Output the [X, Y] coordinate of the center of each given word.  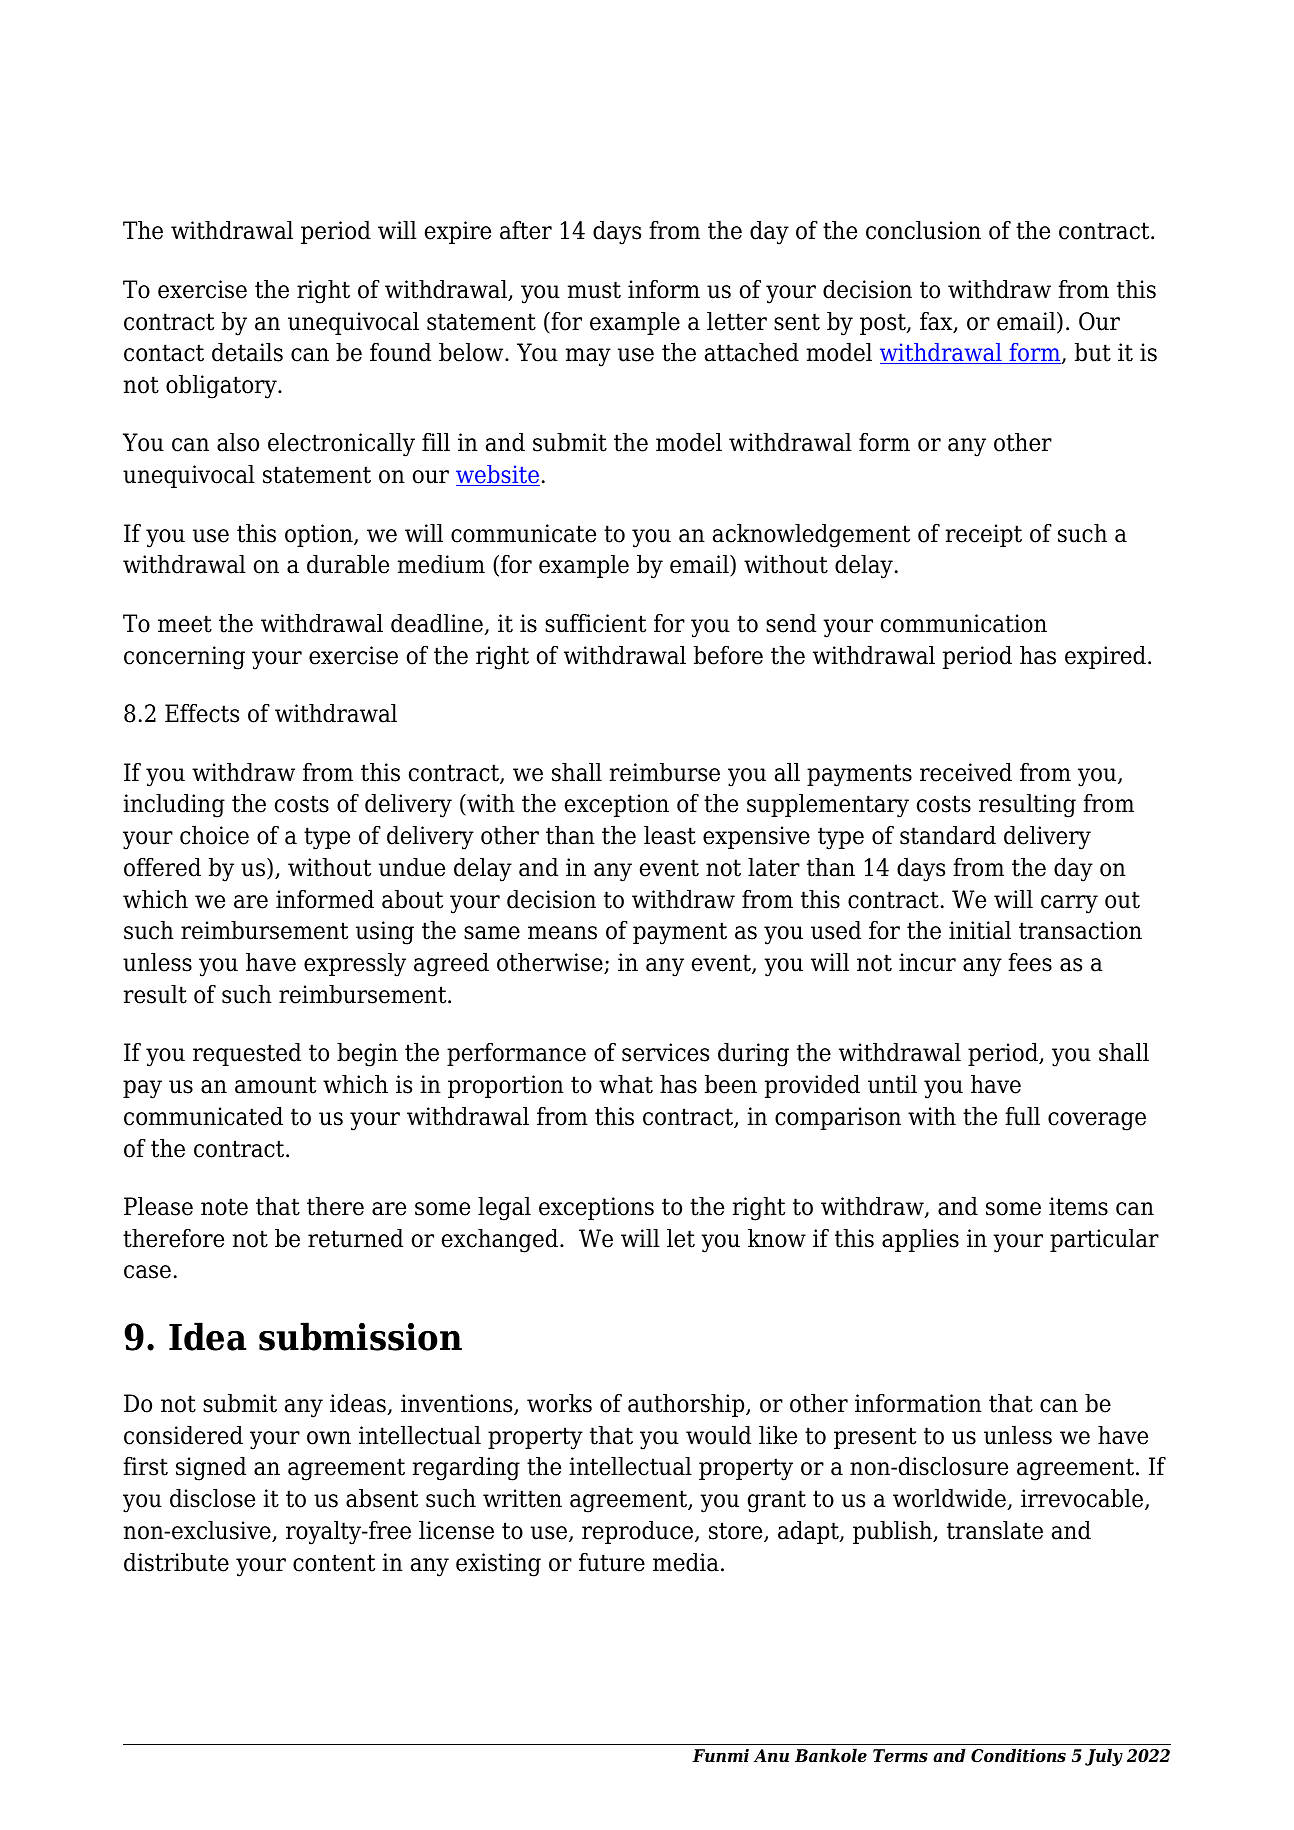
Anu [771, 1755]
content [334, 1563]
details [247, 352]
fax [937, 322]
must [594, 290]
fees [1030, 962]
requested [247, 1054]
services [665, 1052]
